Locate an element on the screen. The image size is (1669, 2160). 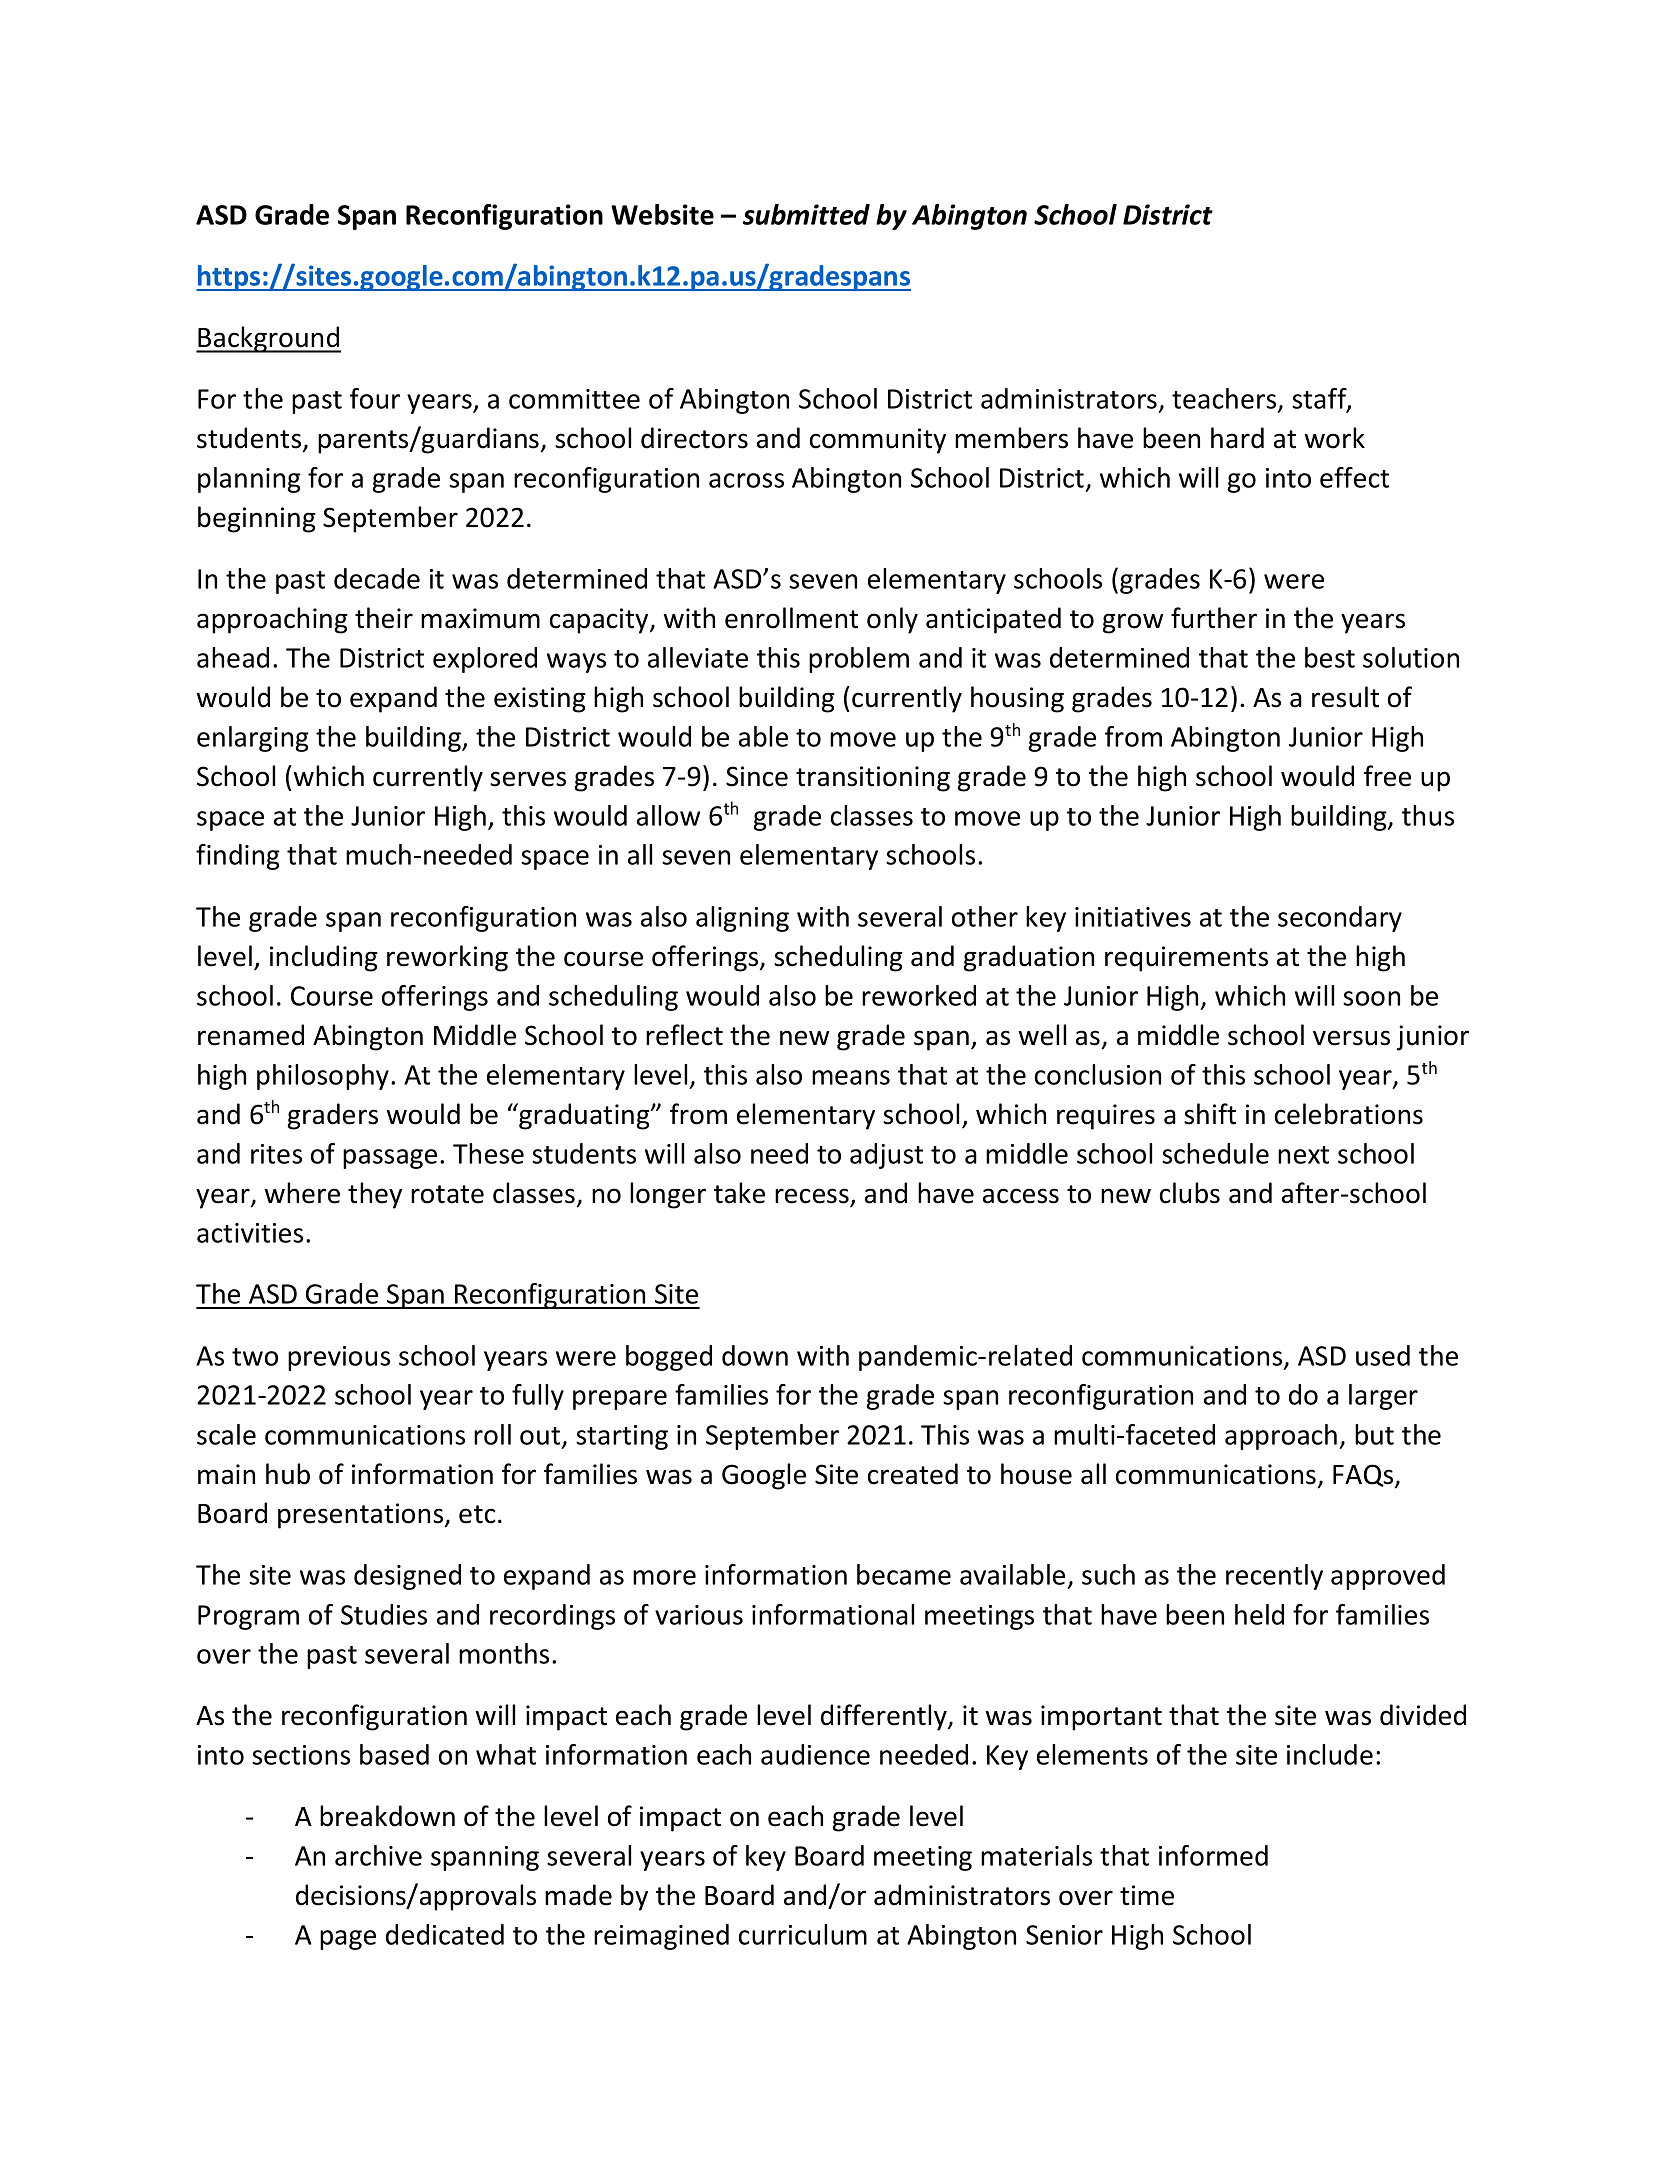
philosophy is located at coordinates (324, 1077).
